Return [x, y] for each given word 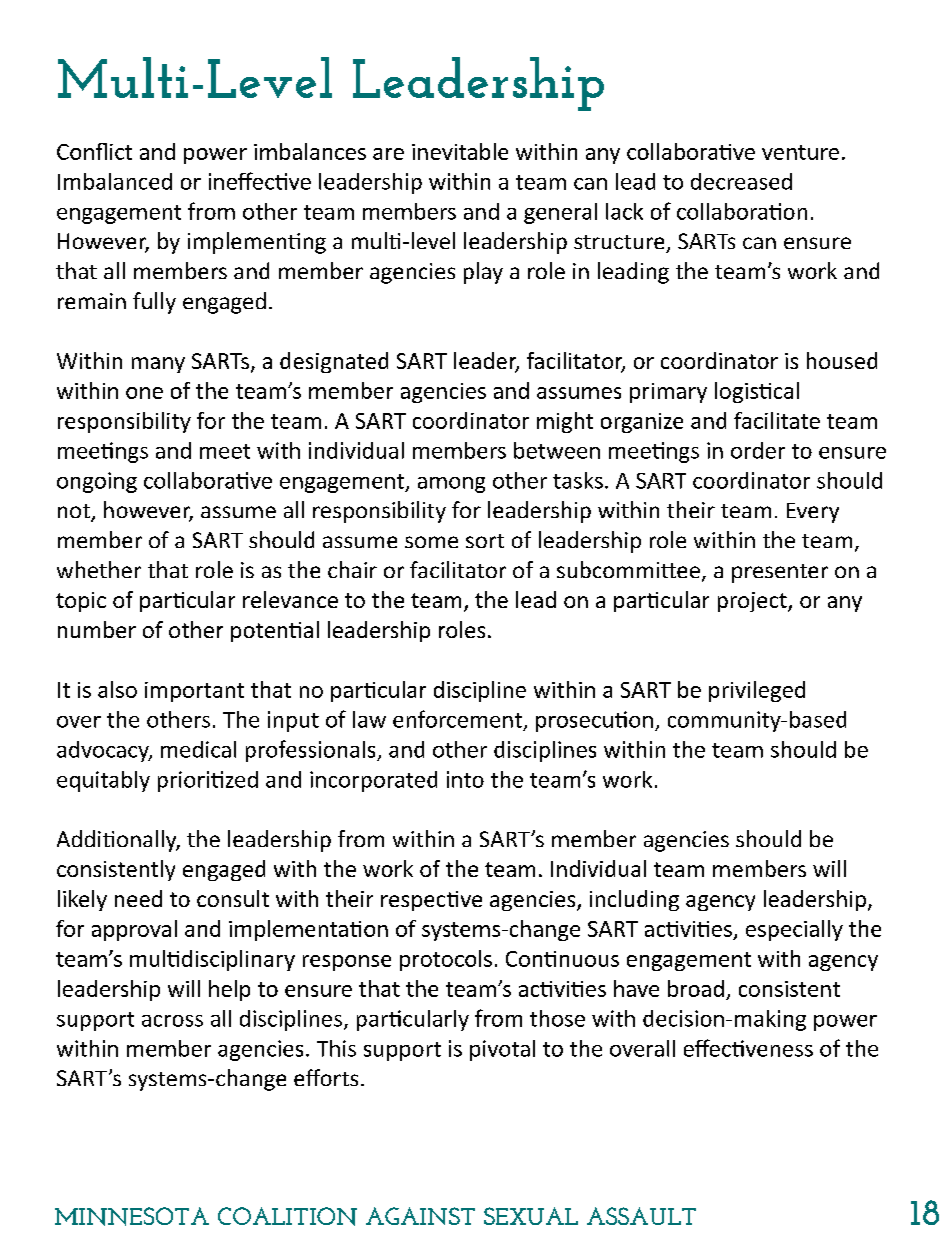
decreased [741, 181]
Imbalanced [115, 181]
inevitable [460, 151]
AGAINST [420, 1216]
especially [794, 930]
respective [431, 901]
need [138, 898]
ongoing [97, 482]
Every [813, 513]
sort [485, 541]
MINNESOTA [132, 1216]
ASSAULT [641, 1216]
